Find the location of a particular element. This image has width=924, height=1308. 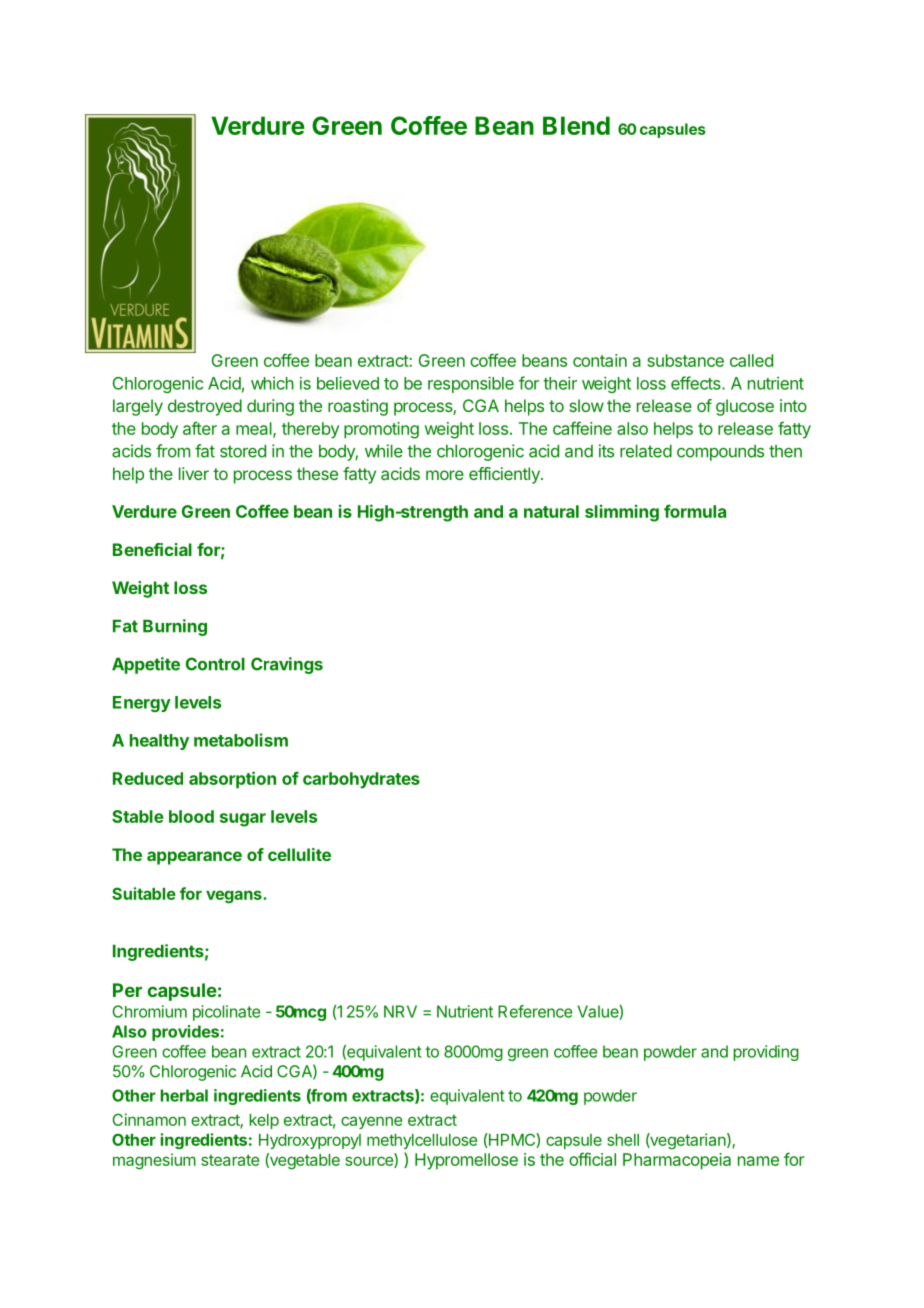

stearate is located at coordinates (230, 1160).
